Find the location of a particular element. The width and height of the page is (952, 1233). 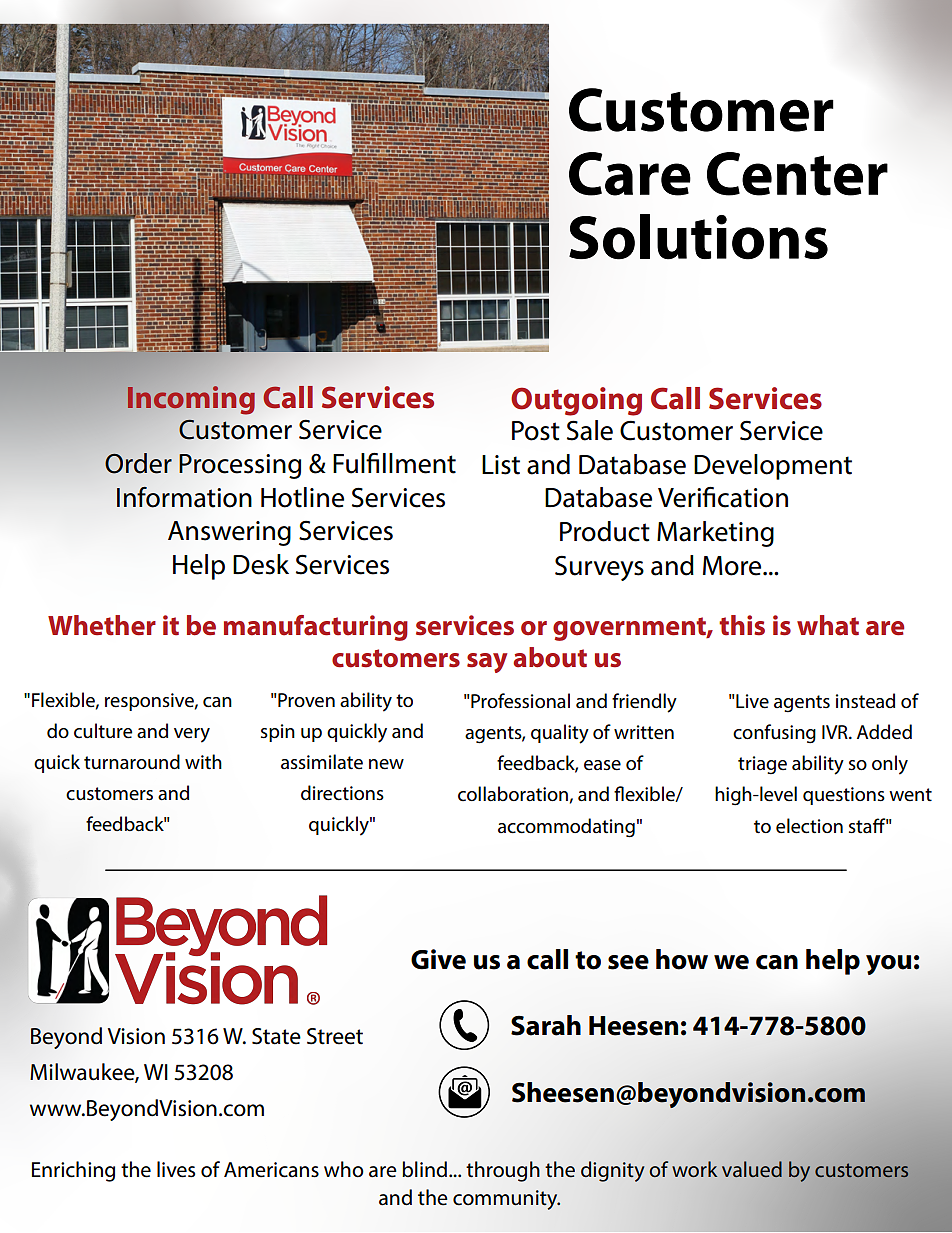

Incoming is located at coordinates (191, 400).
